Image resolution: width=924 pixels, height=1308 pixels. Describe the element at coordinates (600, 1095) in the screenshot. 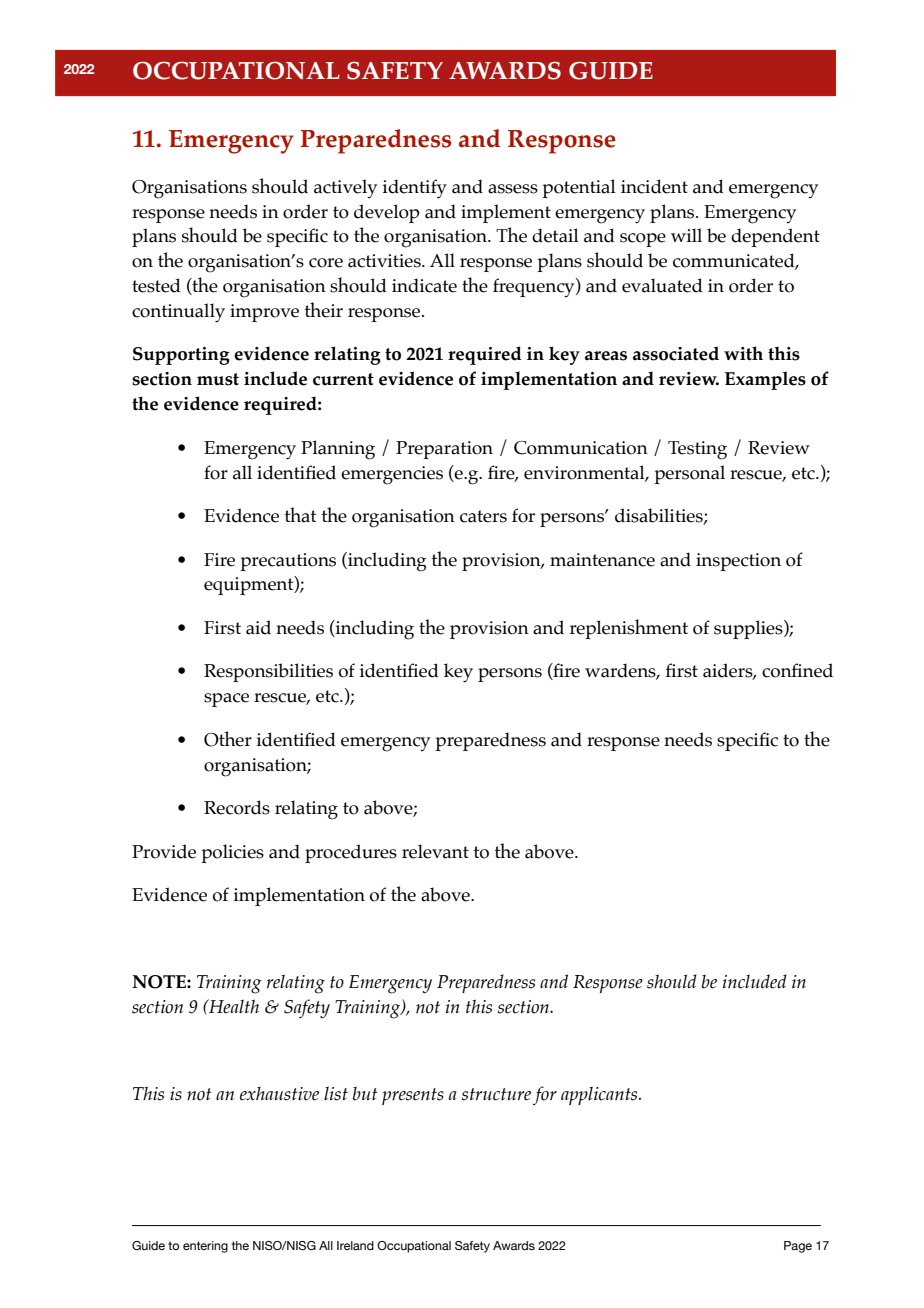

I see `applicants` at that location.
